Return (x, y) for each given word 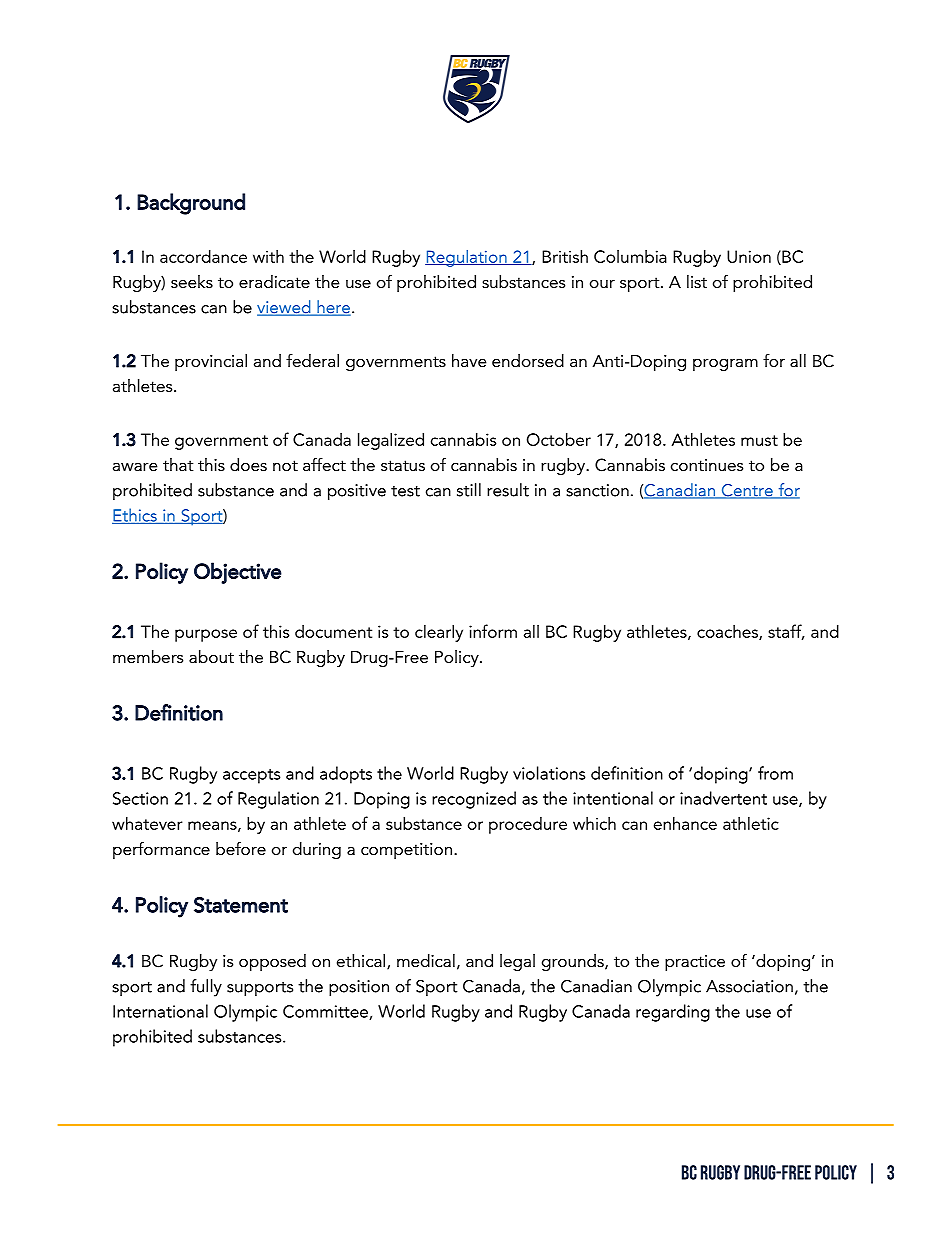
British (565, 256)
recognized (474, 800)
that (178, 464)
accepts (251, 776)
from (775, 773)
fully (206, 988)
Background (191, 204)
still (469, 490)
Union (749, 256)
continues (707, 465)
